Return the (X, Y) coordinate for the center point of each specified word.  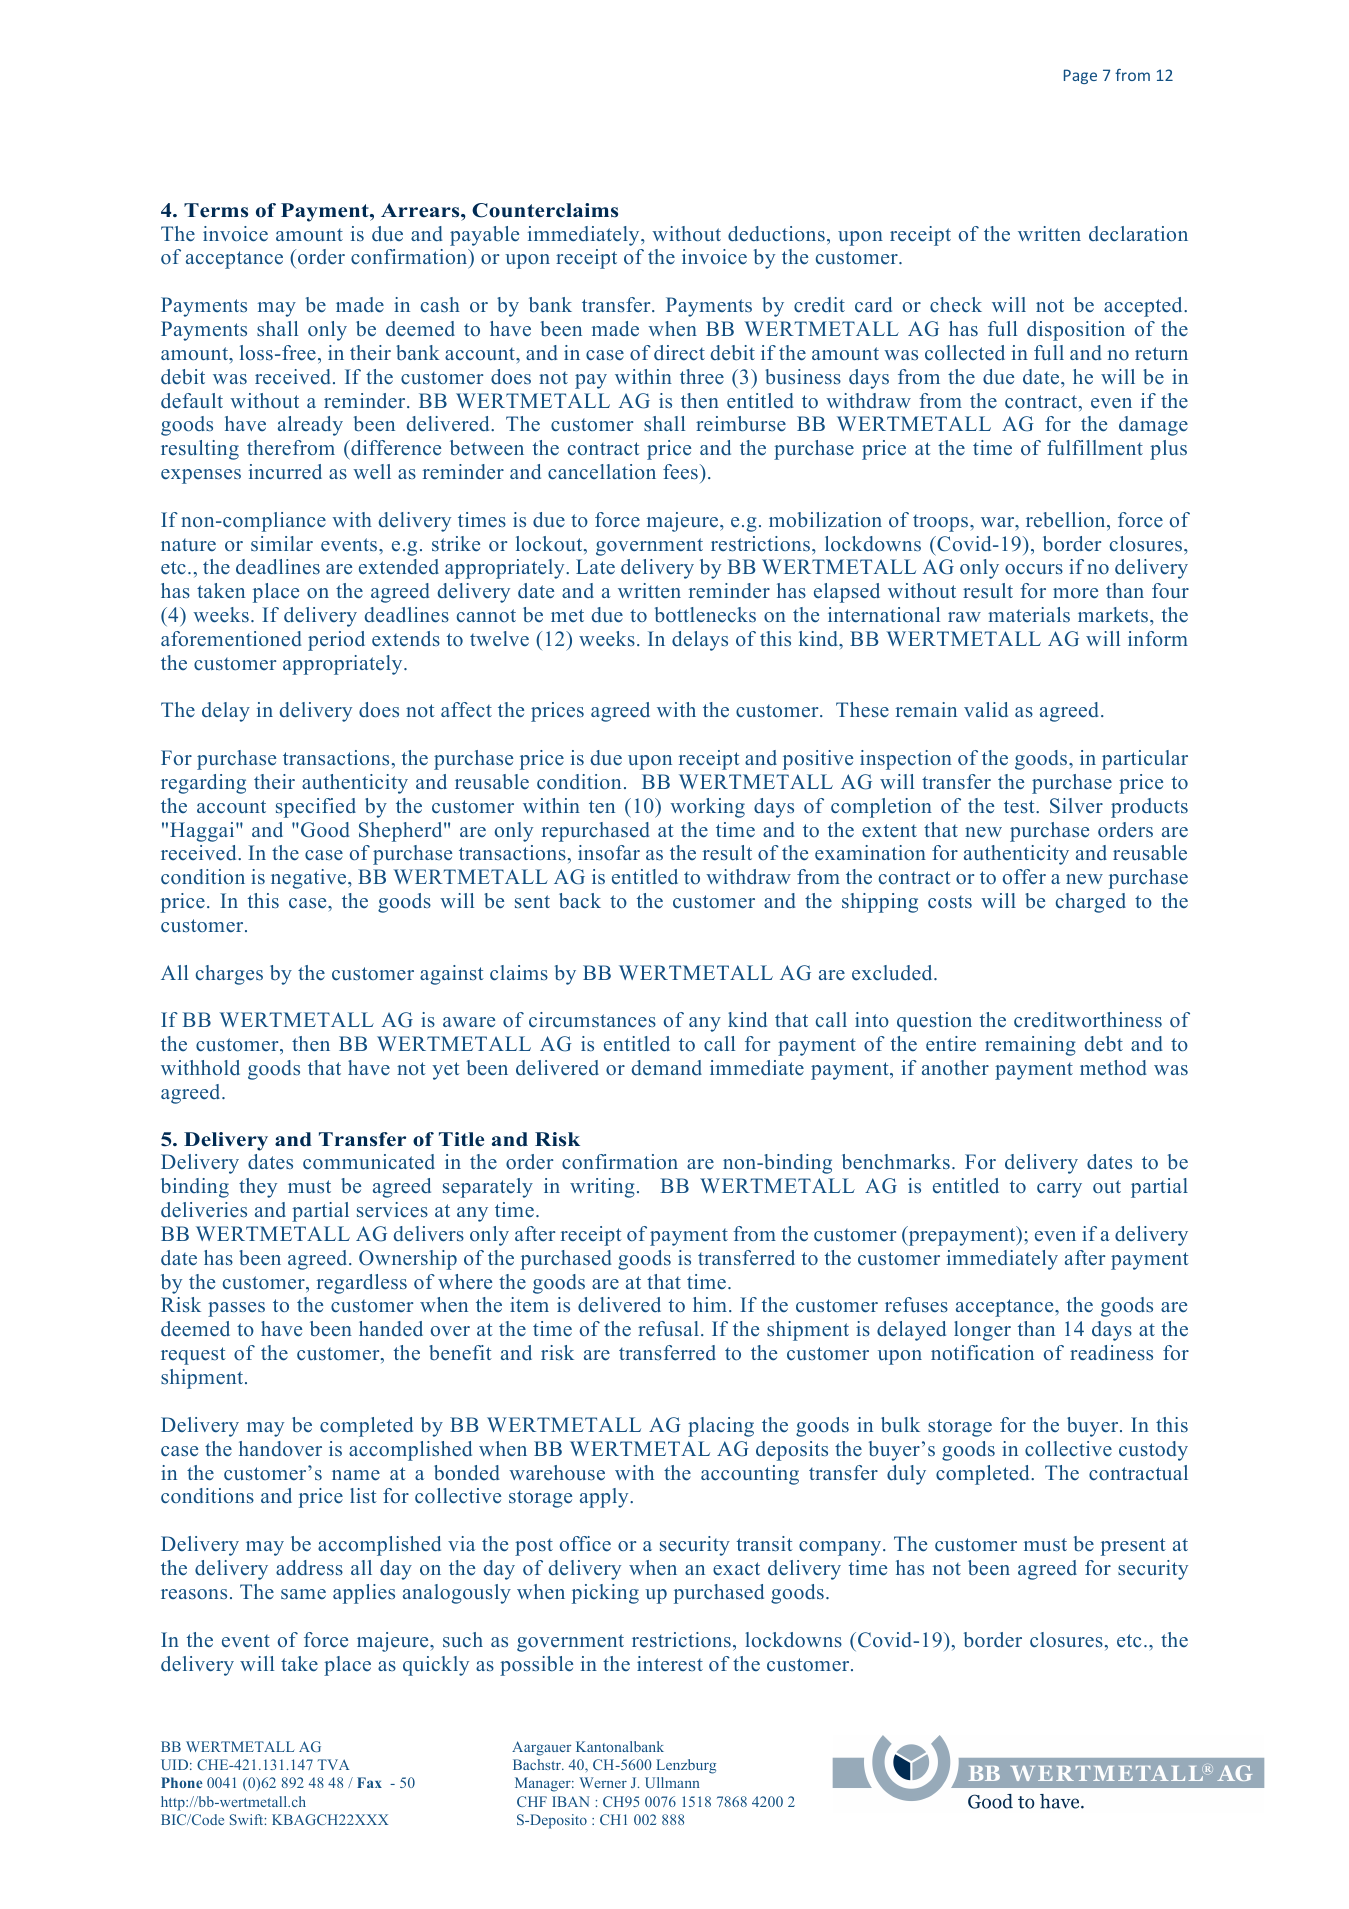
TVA (333, 1764)
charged (1091, 903)
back (580, 900)
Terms (216, 210)
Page (1080, 76)
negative (310, 879)
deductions (776, 234)
